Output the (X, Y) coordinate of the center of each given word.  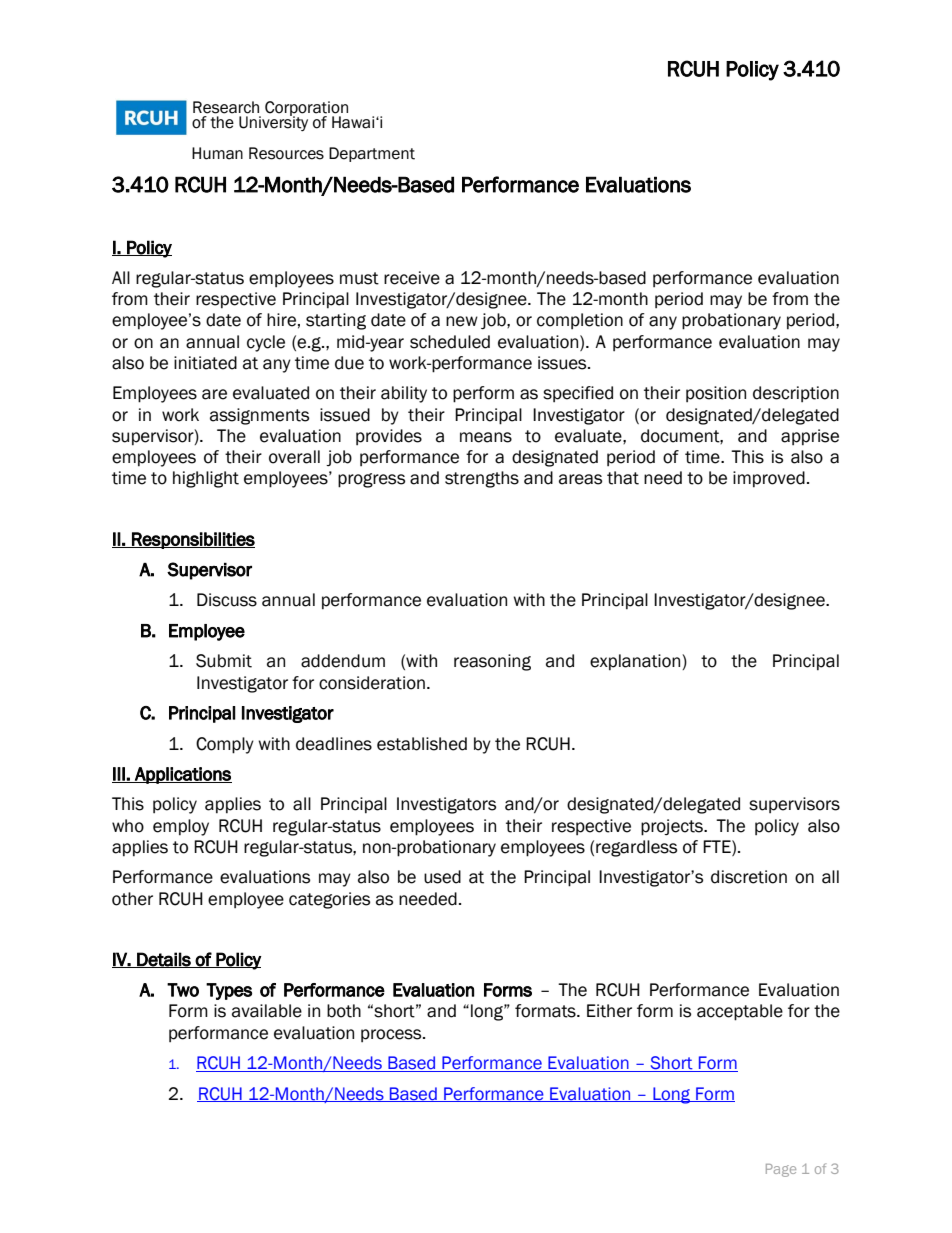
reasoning (492, 662)
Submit (224, 661)
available (267, 1011)
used (442, 877)
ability (404, 394)
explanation (636, 662)
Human (217, 153)
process (392, 1035)
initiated (205, 363)
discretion (749, 877)
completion (580, 321)
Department (372, 154)
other (132, 899)
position (716, 394)
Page (781, 1170)
